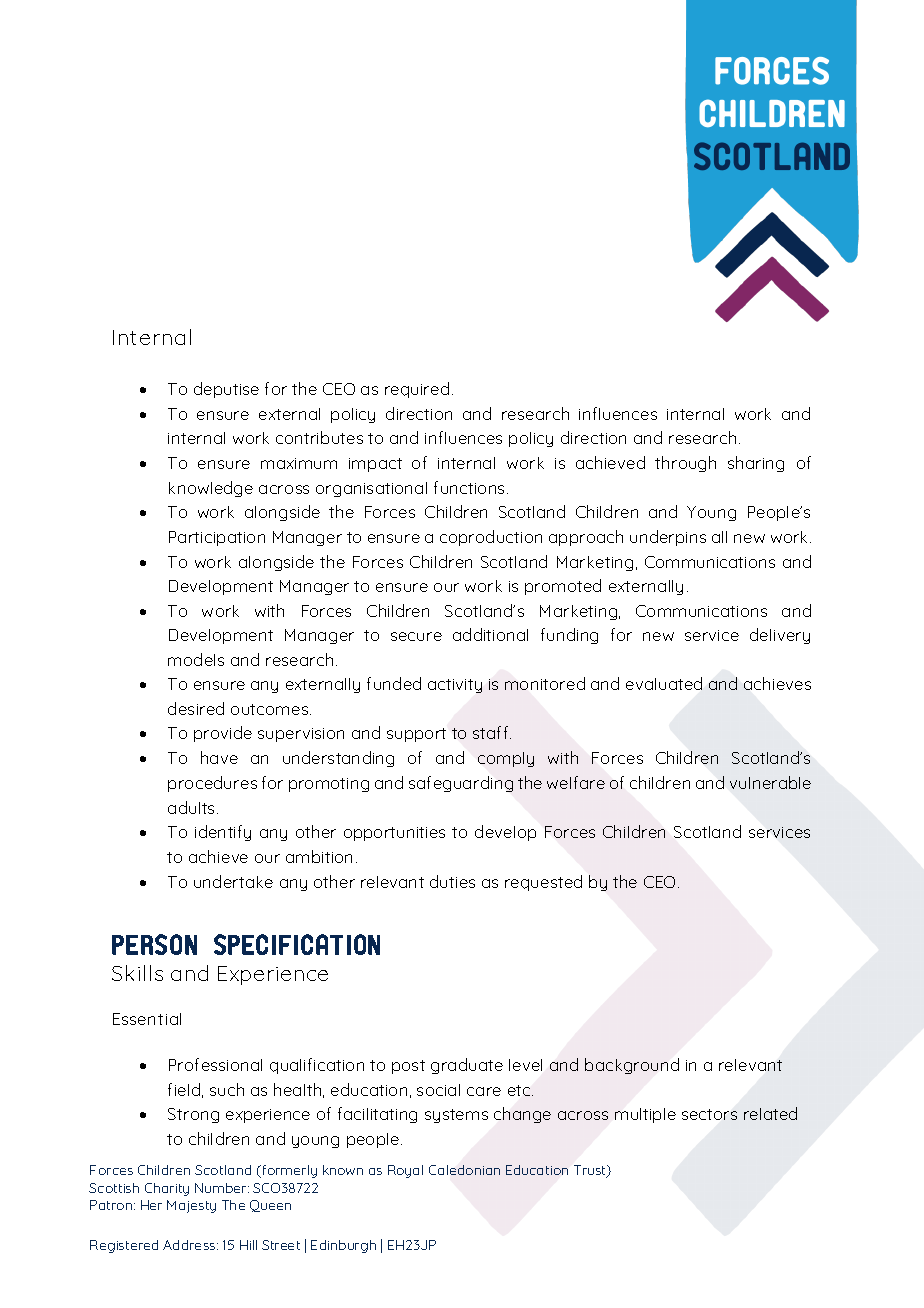 This document has width=924, height=1308. I want to click on required, so click(417, 390).
